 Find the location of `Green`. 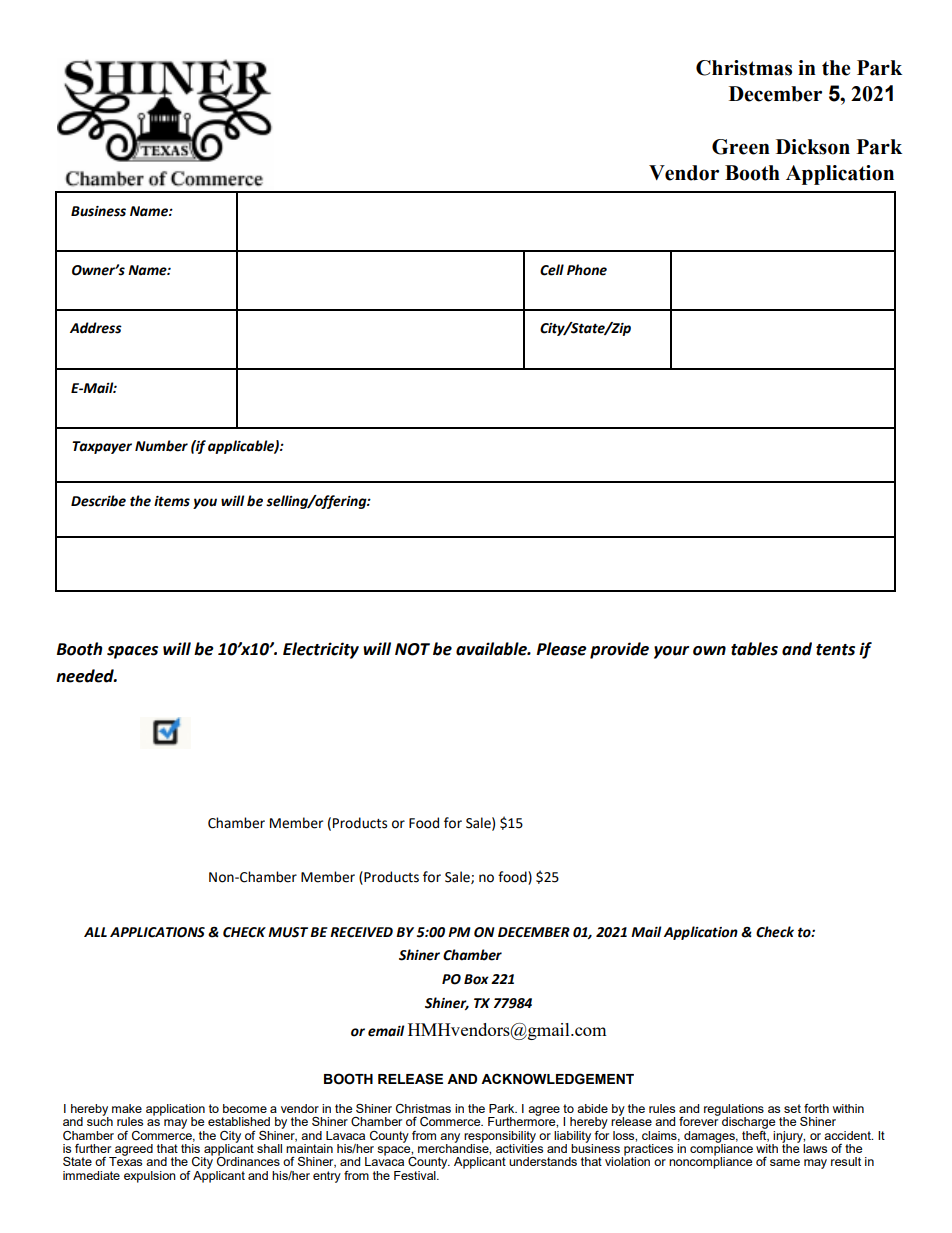

Green is located at coordinates (741, 147).
